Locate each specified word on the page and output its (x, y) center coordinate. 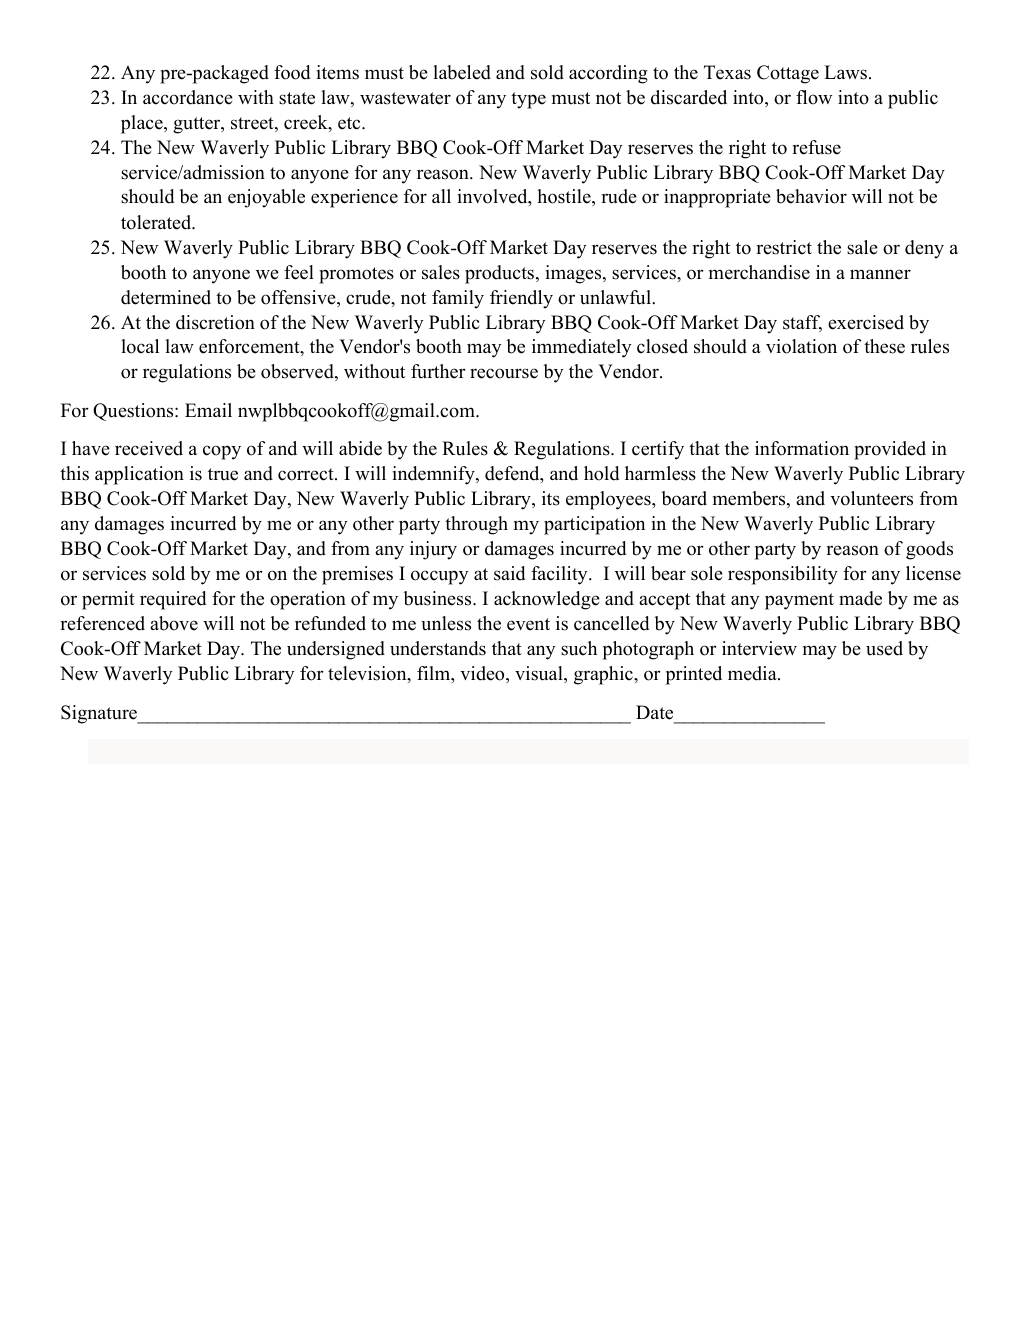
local (140, 346)
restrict (784, 247)
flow (814, 97)
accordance (188, 97)
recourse (504, 373)
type (528, 100)
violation (801, 346)
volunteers (871, 498)
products (501, 274)
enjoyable (266, 198)
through (476, 525)
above (174, 623)
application (139, 475)
